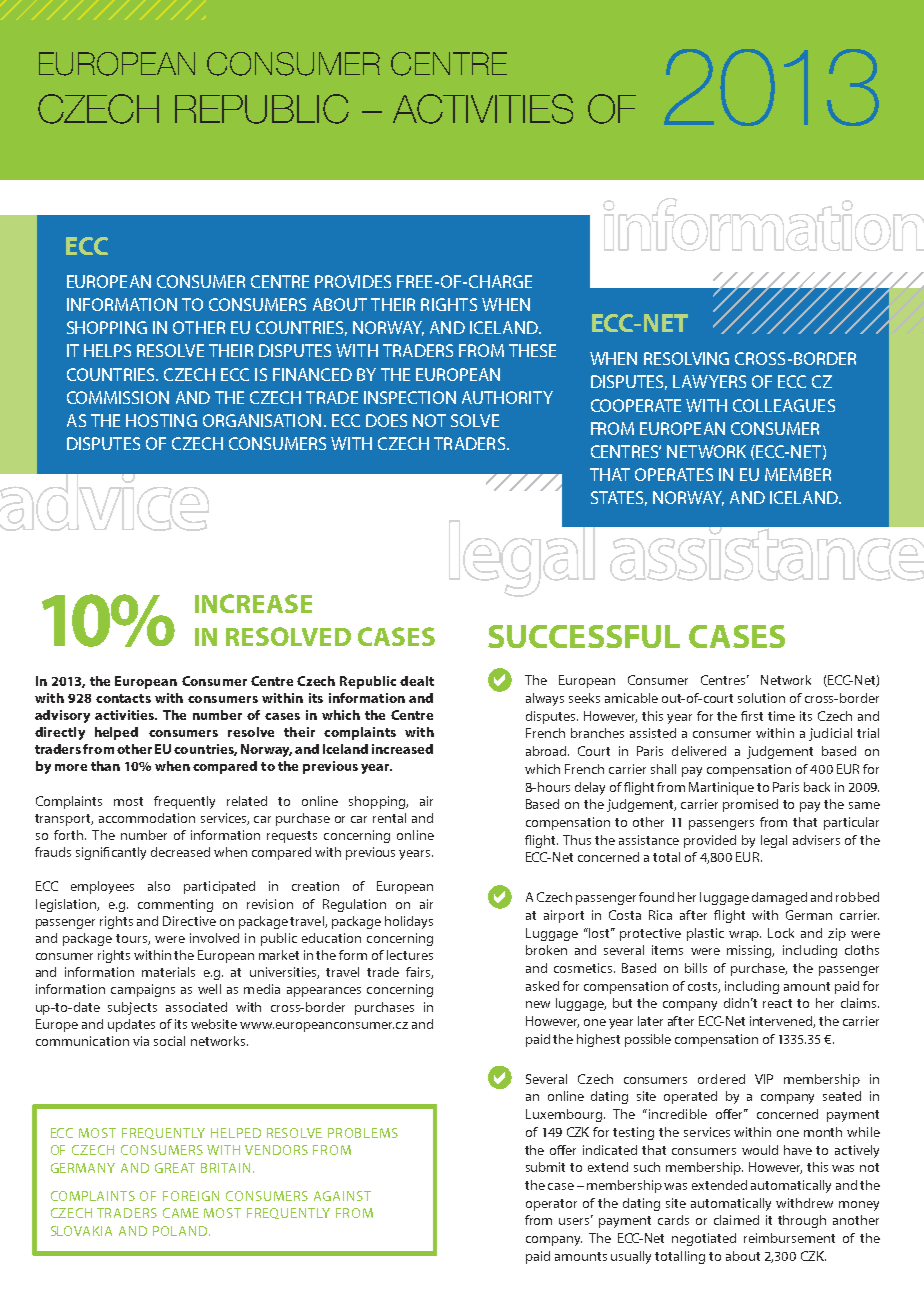 The width and height of the screenshot is (924, 1308). Describe the element at coordinates (538, 1004) in the screenshot. I see `new` at that location.
